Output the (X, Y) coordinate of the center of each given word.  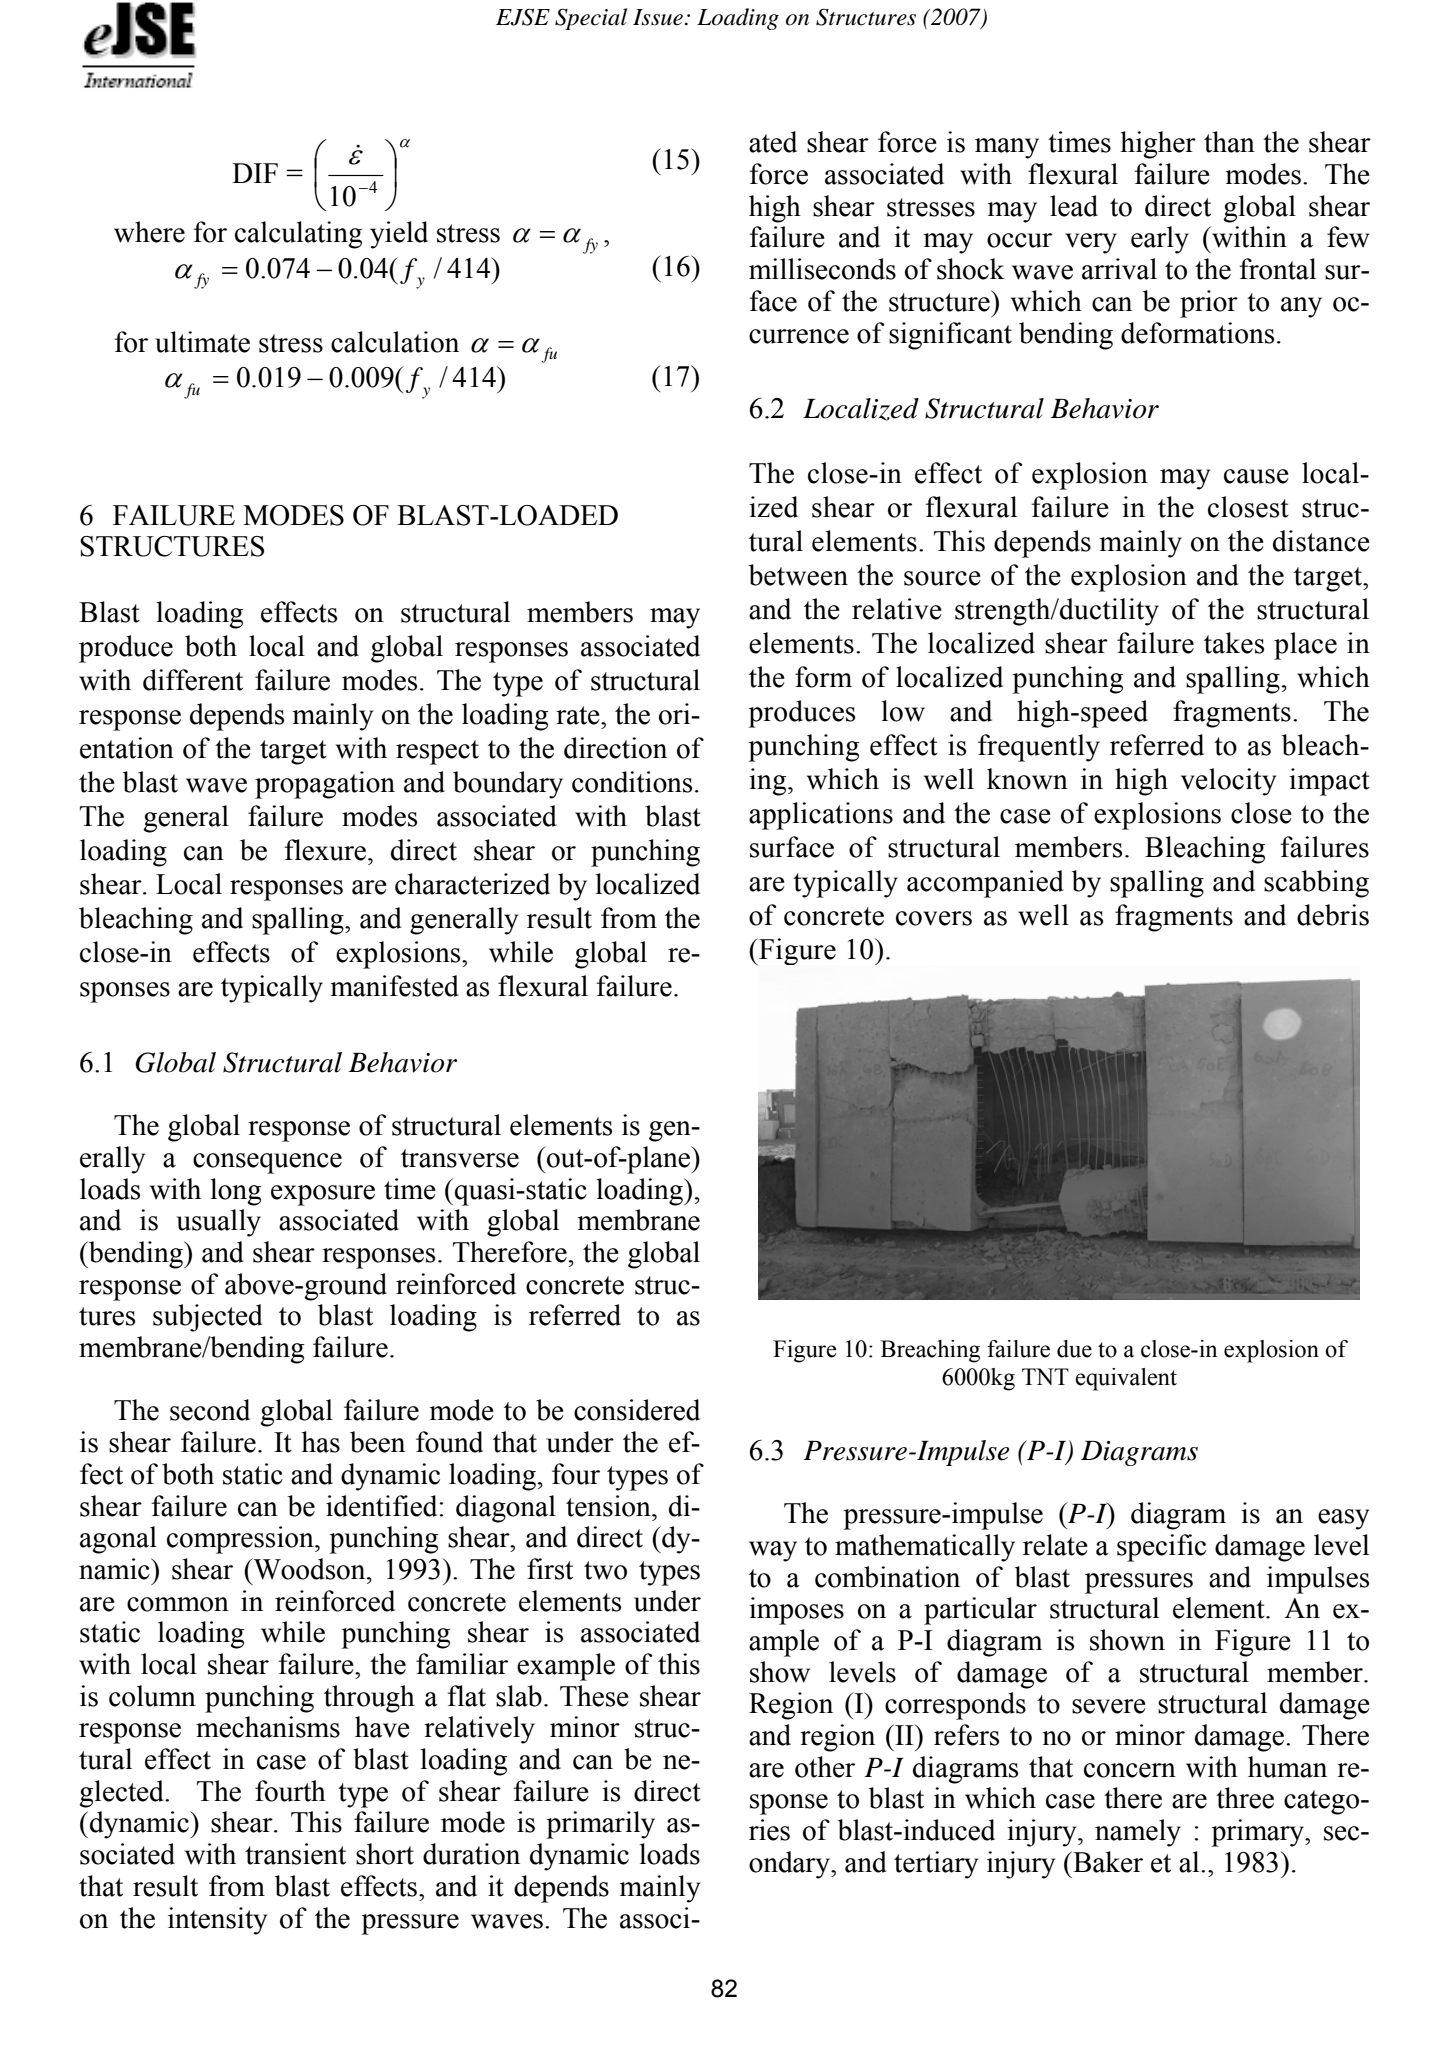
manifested (394, 986)
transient (295, 1854)
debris (1333, 915)
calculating (298, 235)
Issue (658, 17)
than (1229, 142)
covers (934, 918)
